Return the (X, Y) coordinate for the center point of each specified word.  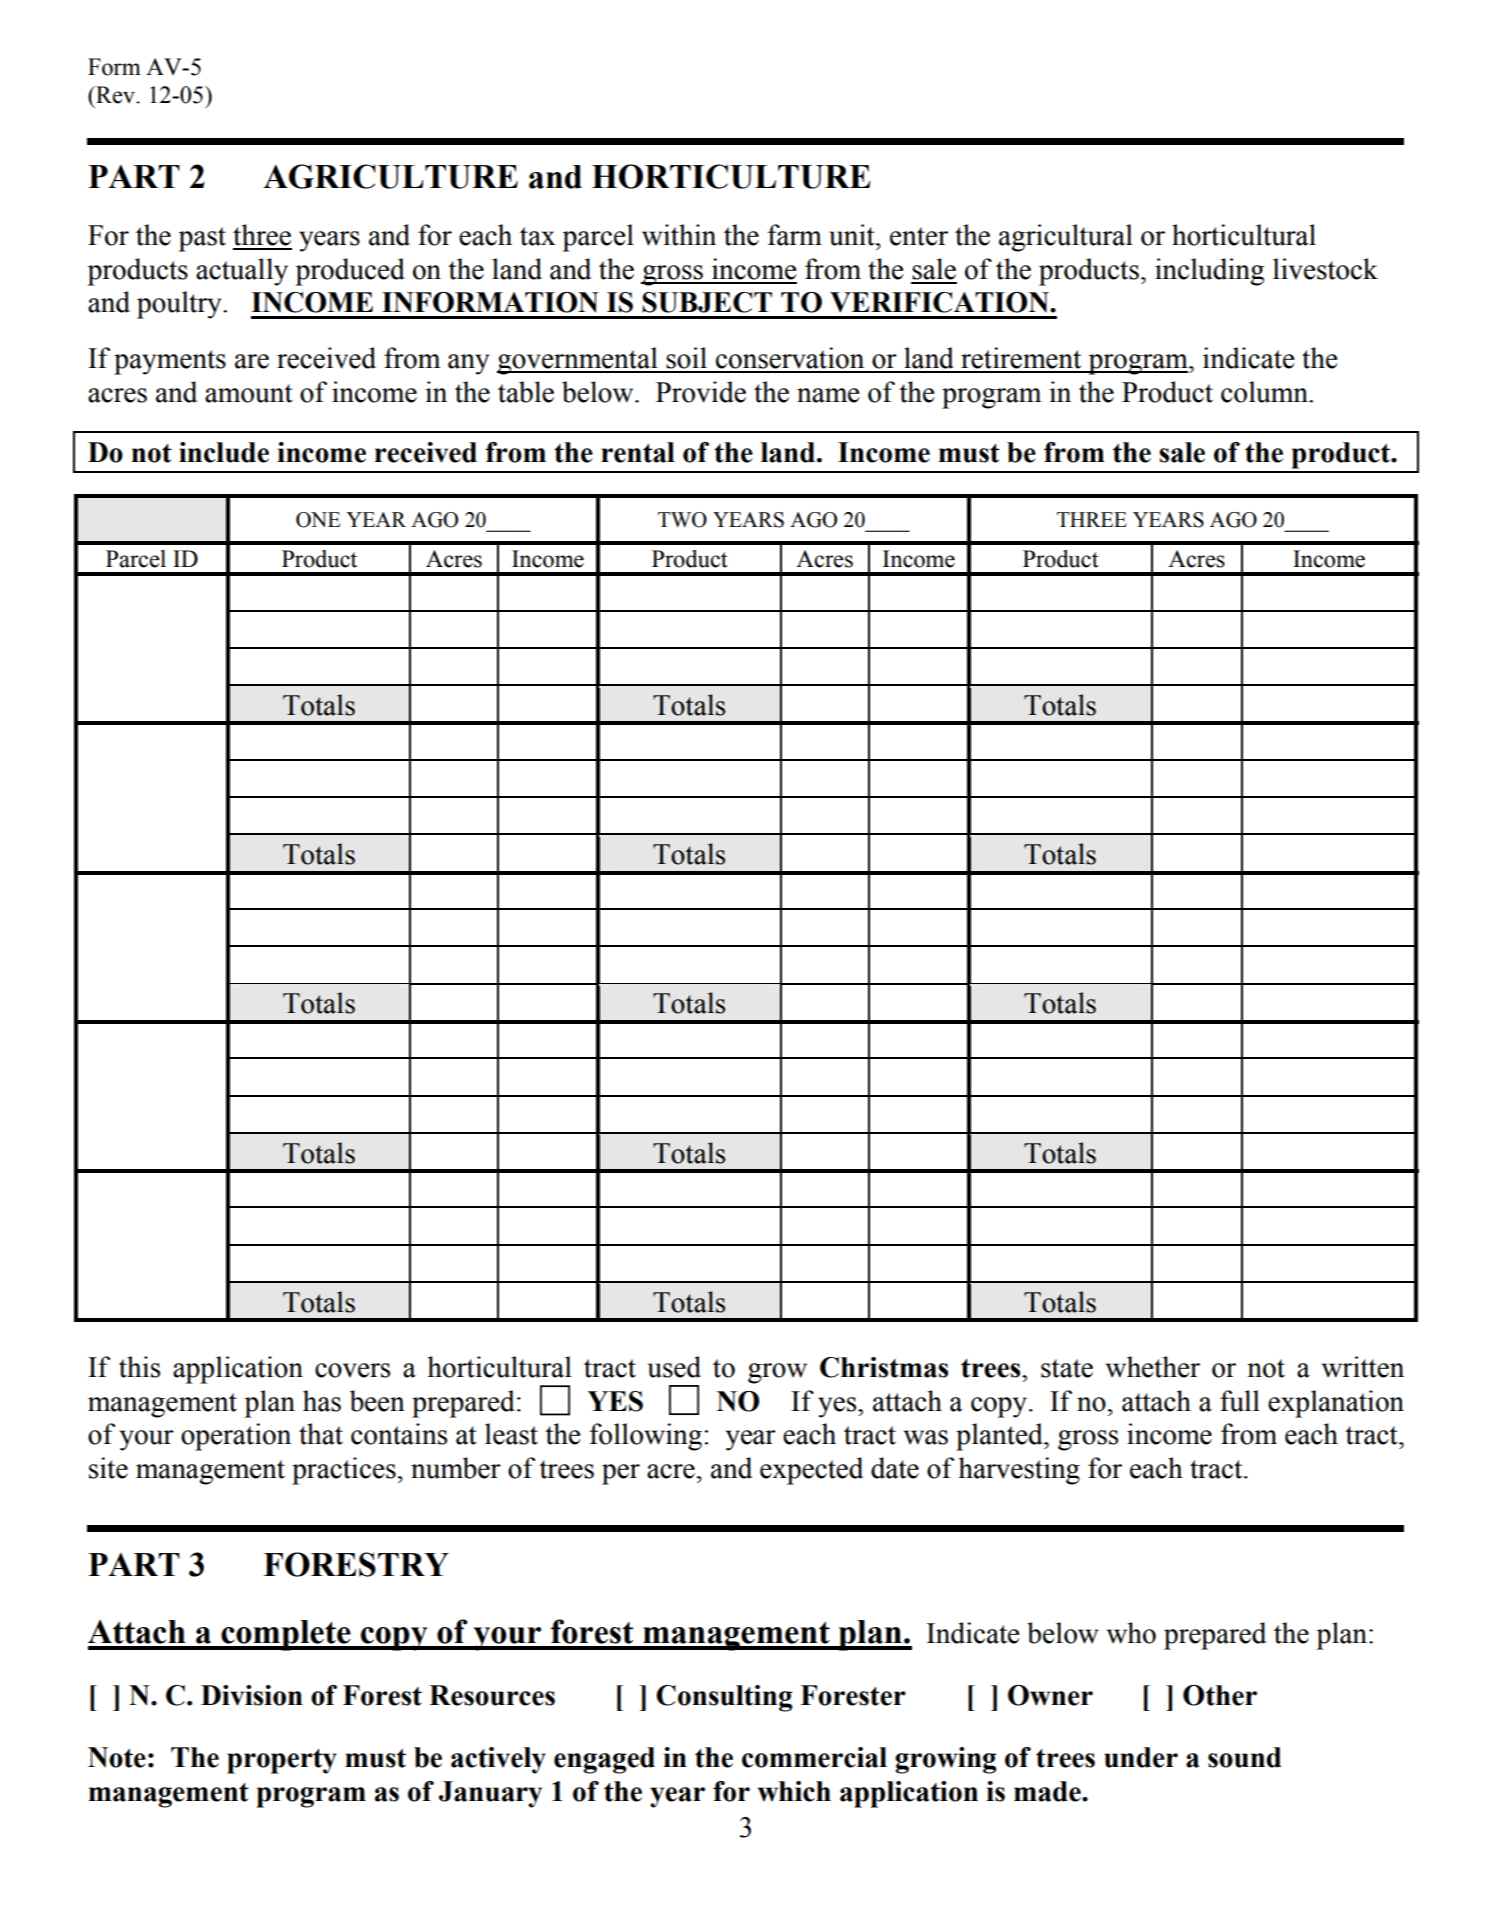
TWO (682, 520)
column (1265, 392)
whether (1153, 1367)
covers (352, 1370)
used (674, 1367)
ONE (318, 520)
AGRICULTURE (390, 176)
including (1209, 272)
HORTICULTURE (731, 176)
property (282, 1761)
